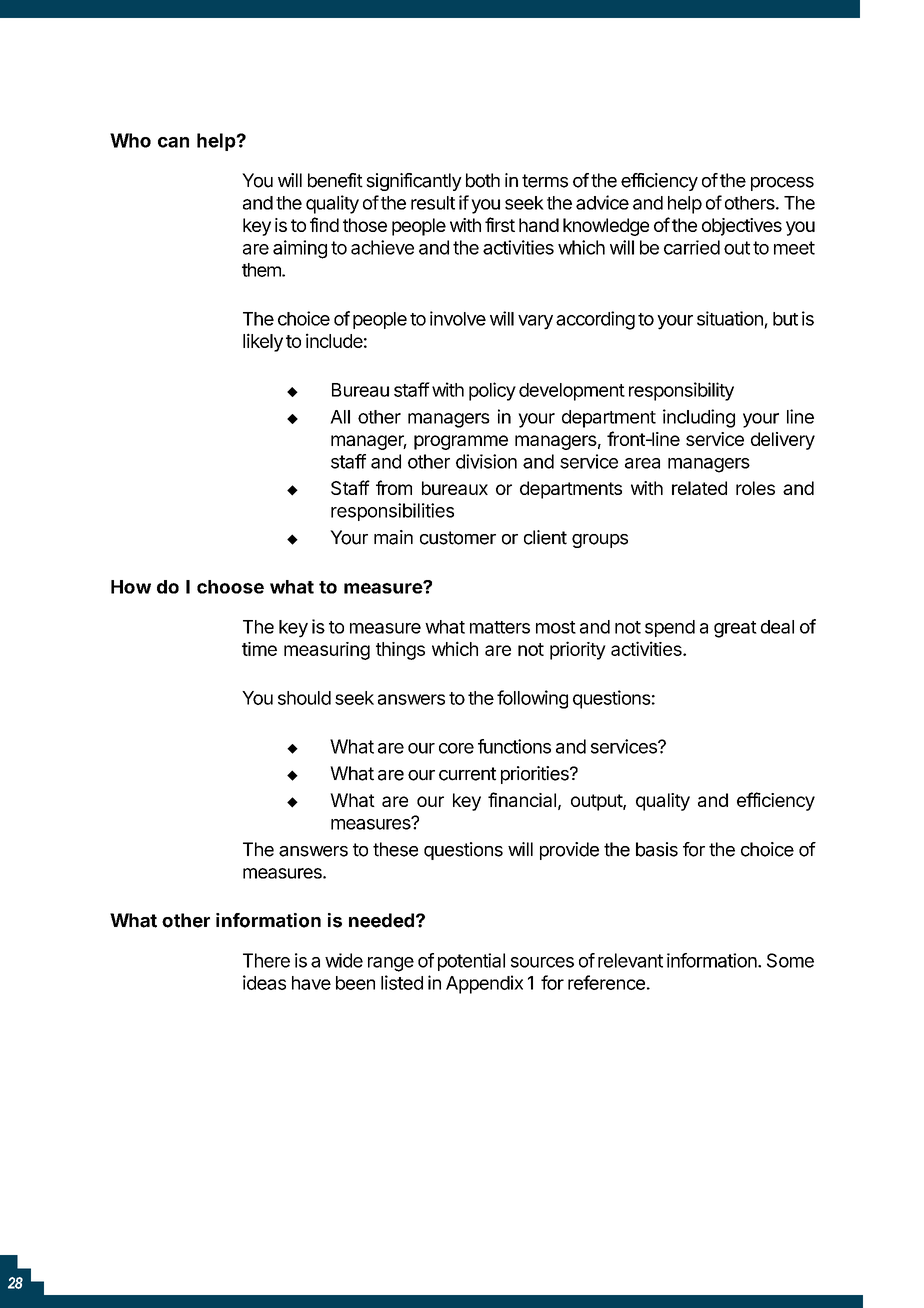 This image has width=924, height=1308. Describe the element at coordinates (130, 140) in the image. I see `Who` at that location.
